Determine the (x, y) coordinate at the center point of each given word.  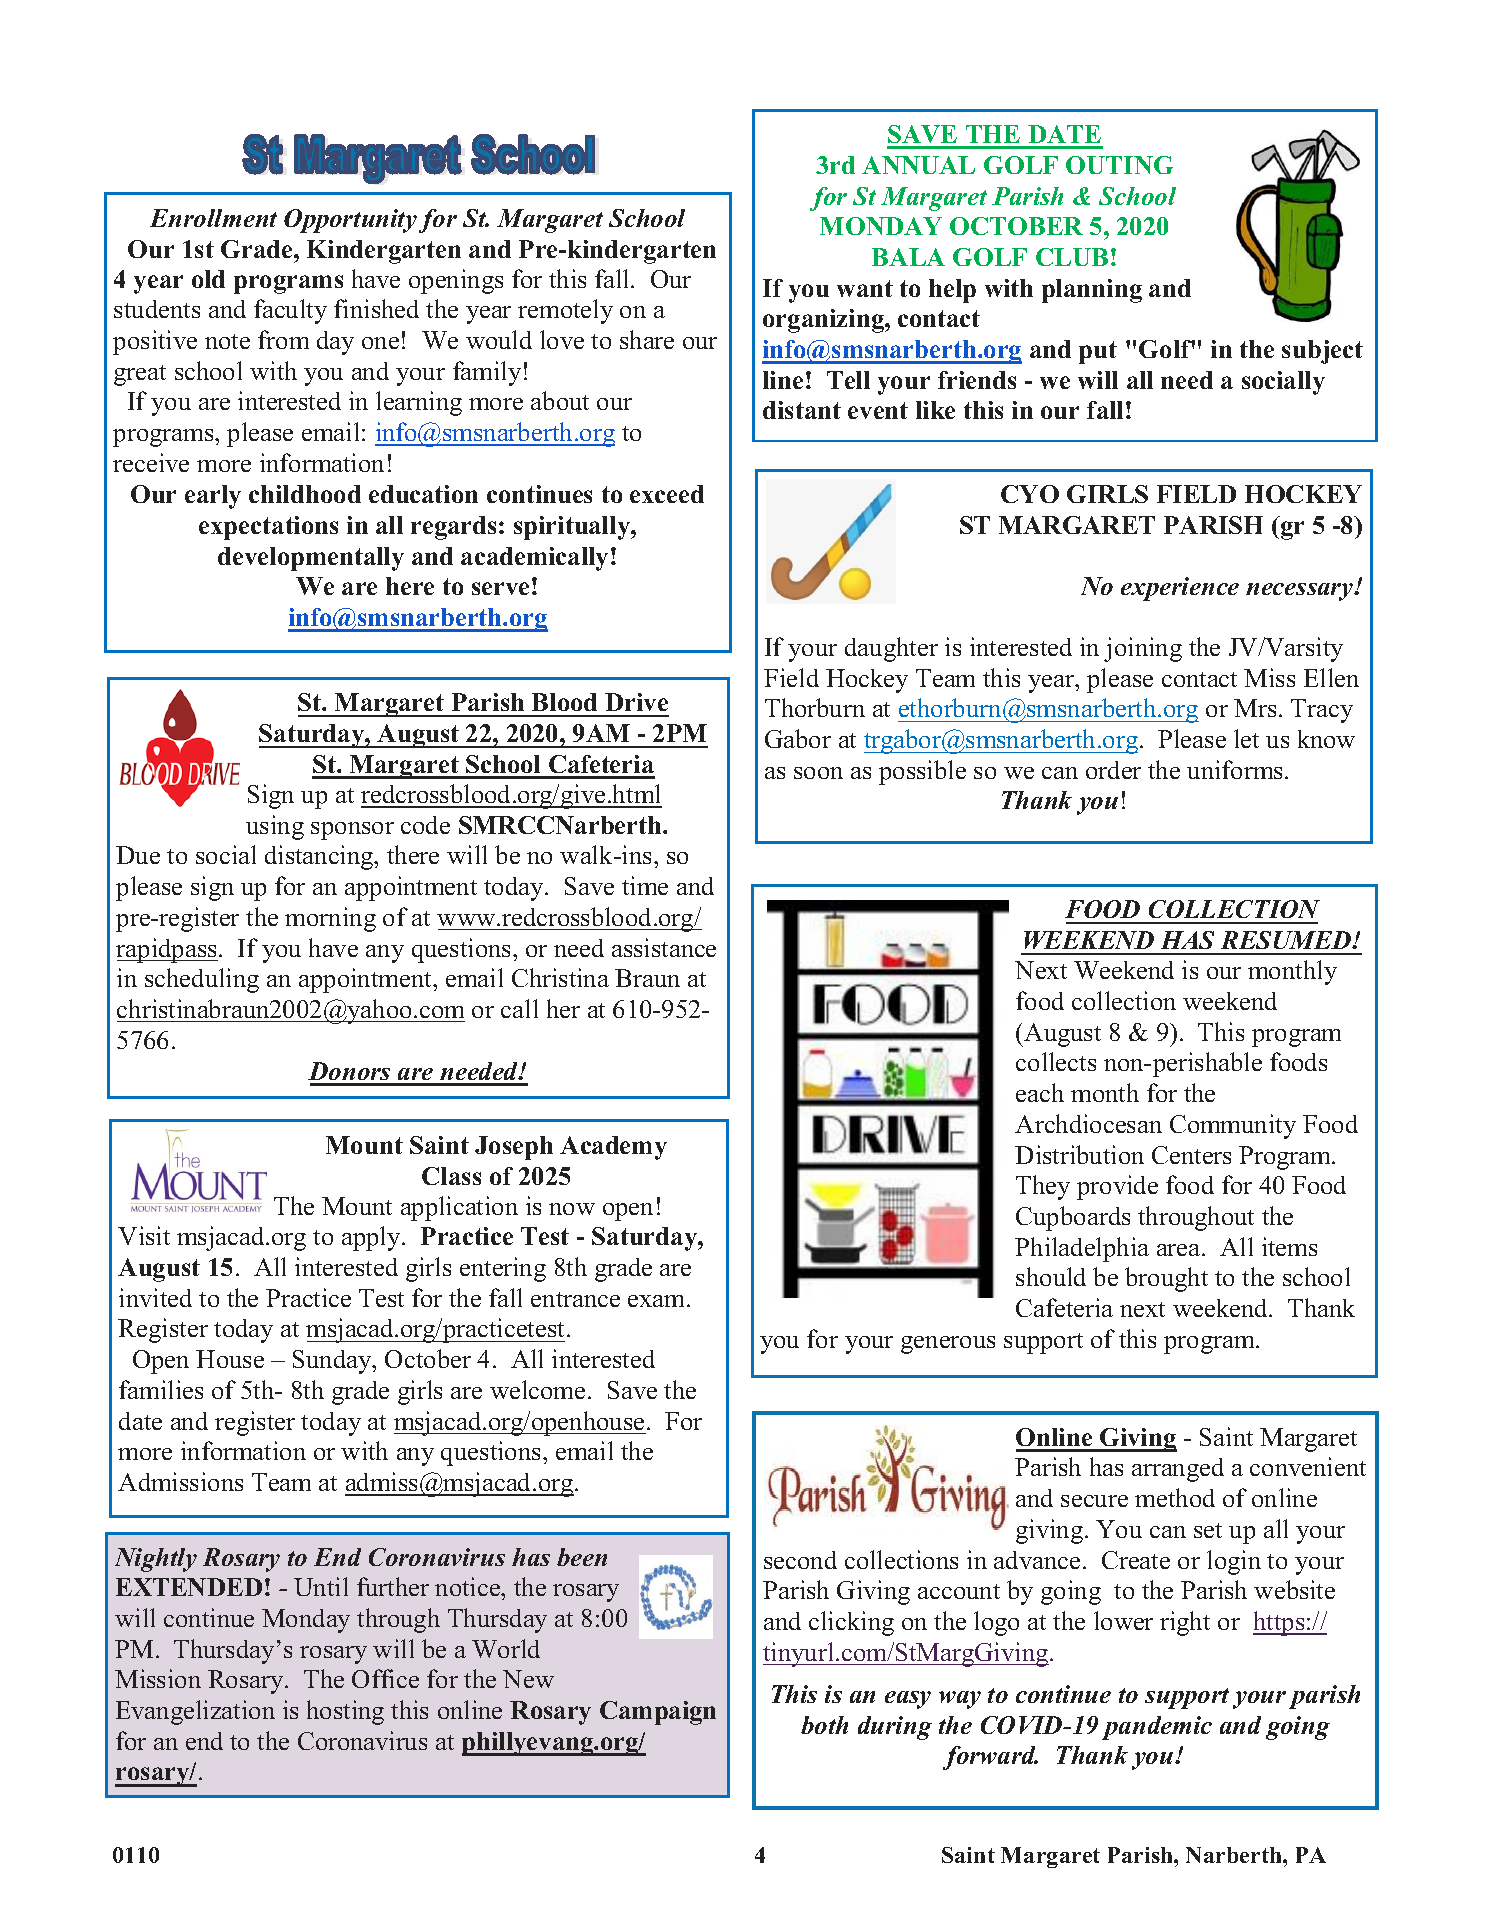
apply (372, 1238)
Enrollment (213, 218)
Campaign (658, 1713)
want (865, 288)
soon (818, 773)
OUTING (1119, 165)
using (275, 827)
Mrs (1255, 708)
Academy (613, 1148)
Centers (1191, 1155)
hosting (345, 1712)
